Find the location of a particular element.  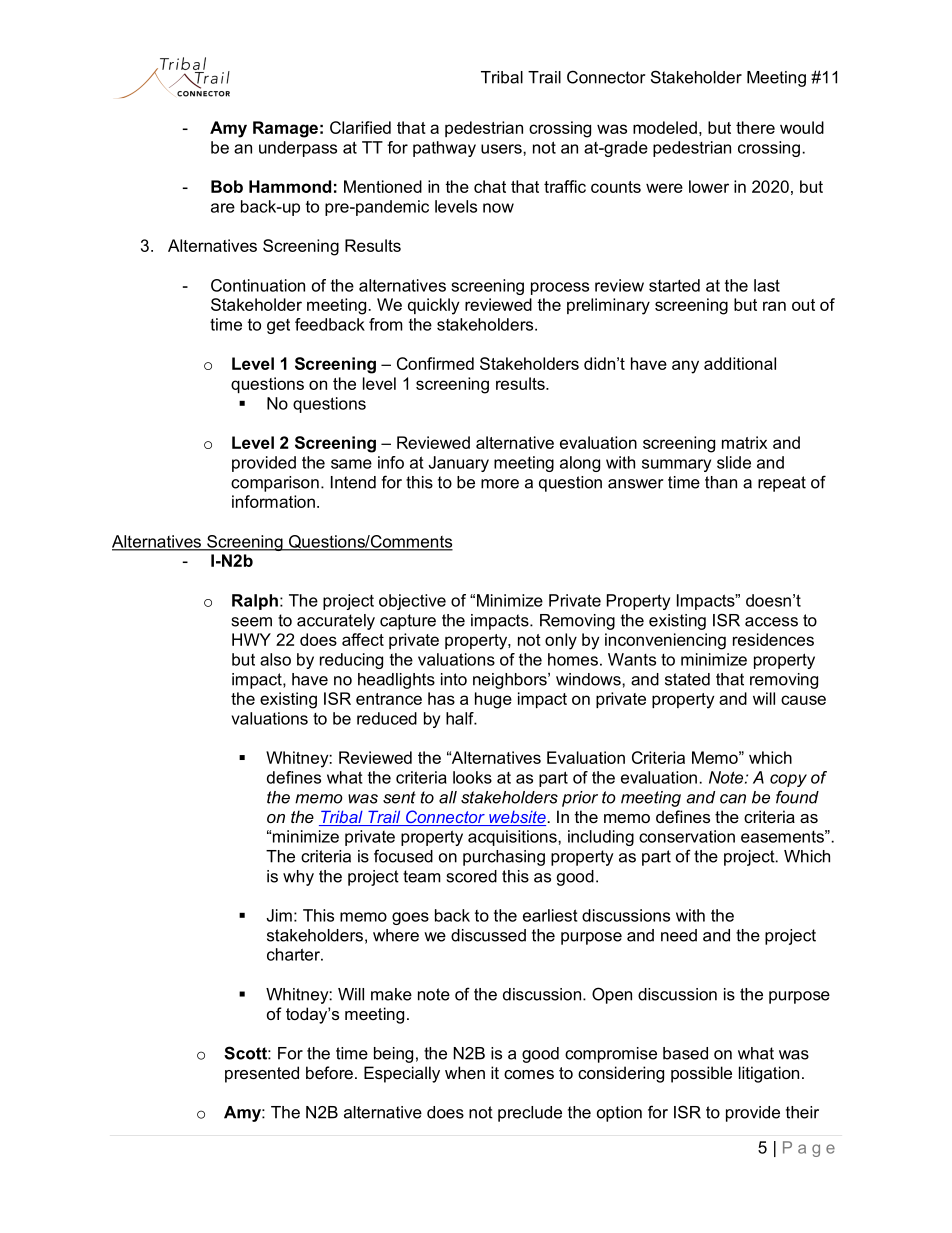

before is located at coordinates (329, 1072).
